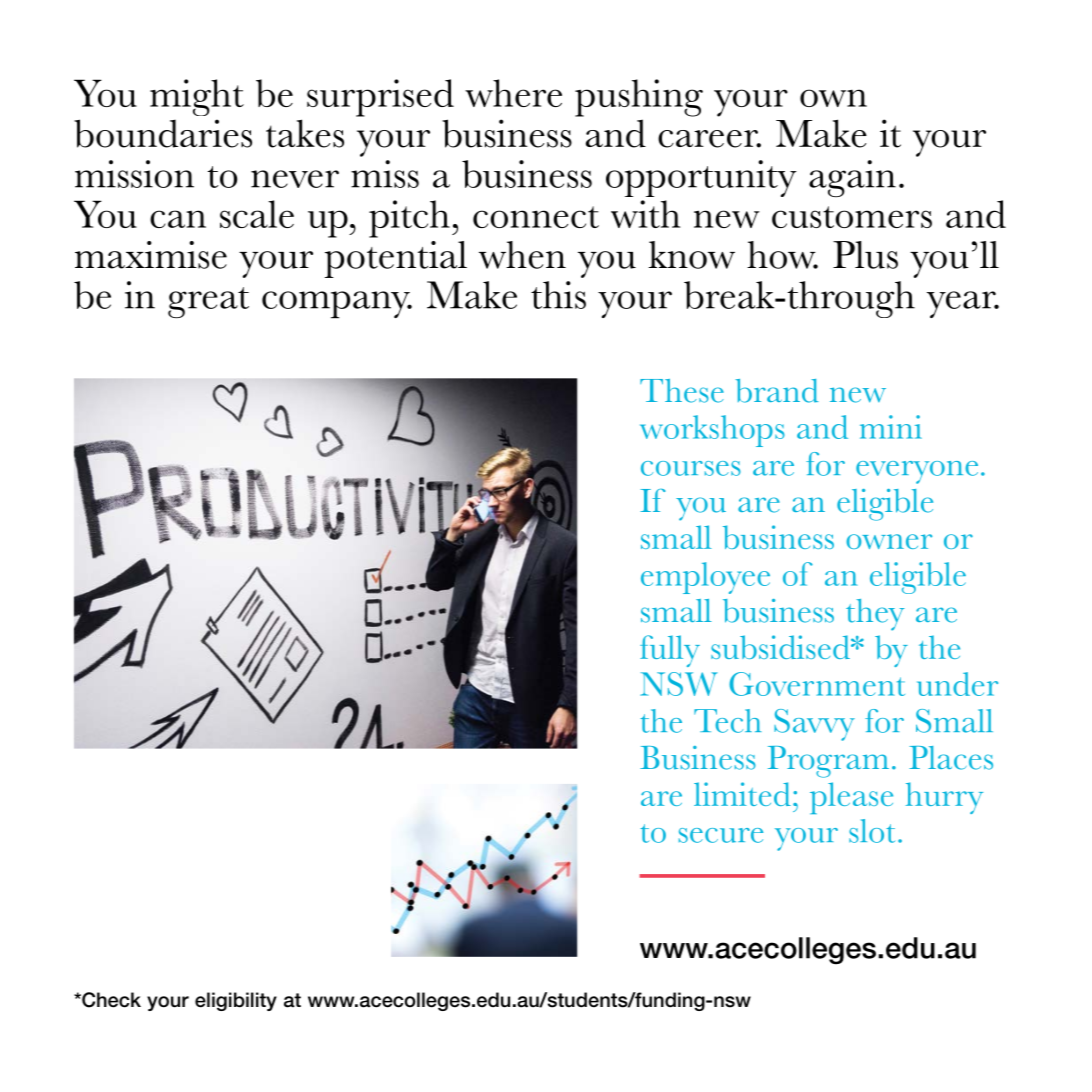 The image size is (1092, 1092). I want to click on Tech, so click(728, 721).
